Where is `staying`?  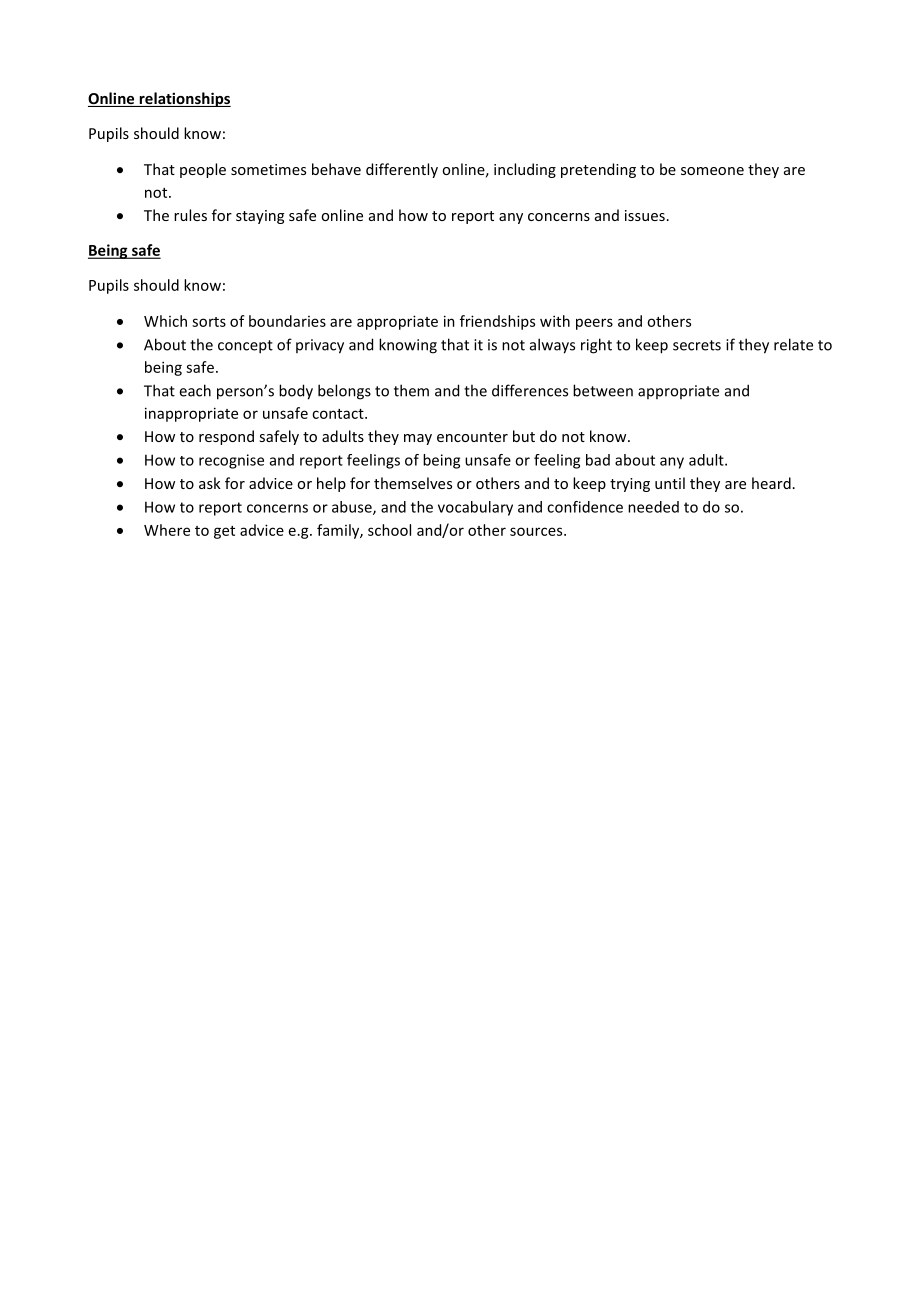 staying is located at coordinates (260, 217).
